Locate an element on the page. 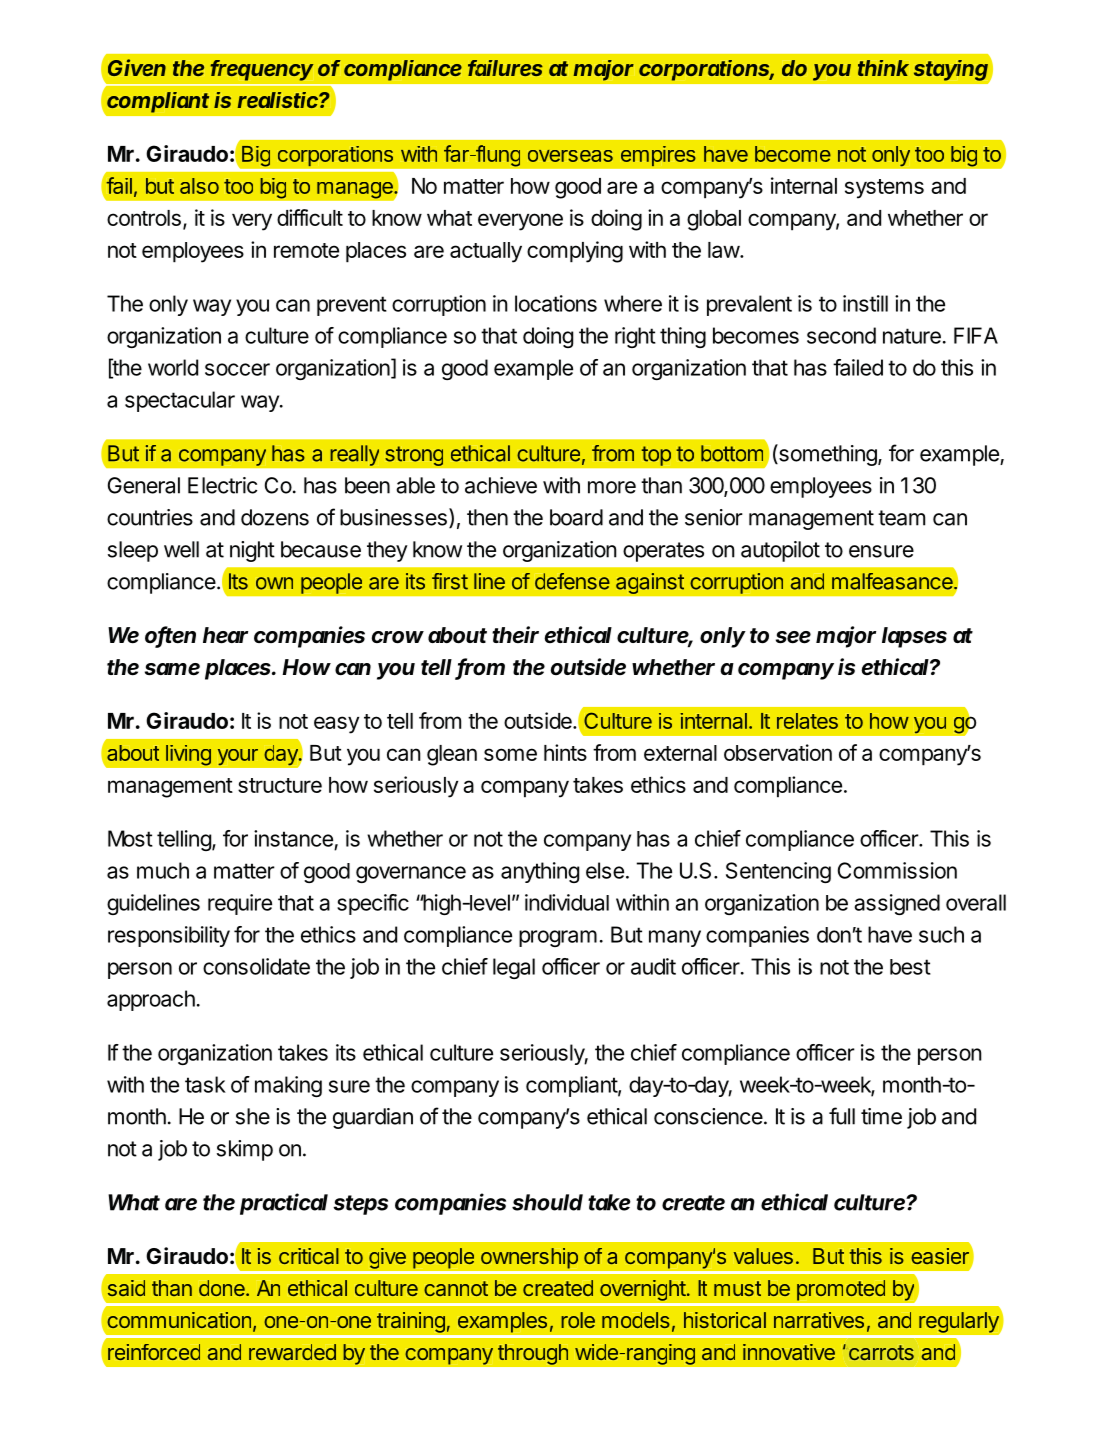 This document has width=1111, height=1438. team is located at coordinates (901, 518).
